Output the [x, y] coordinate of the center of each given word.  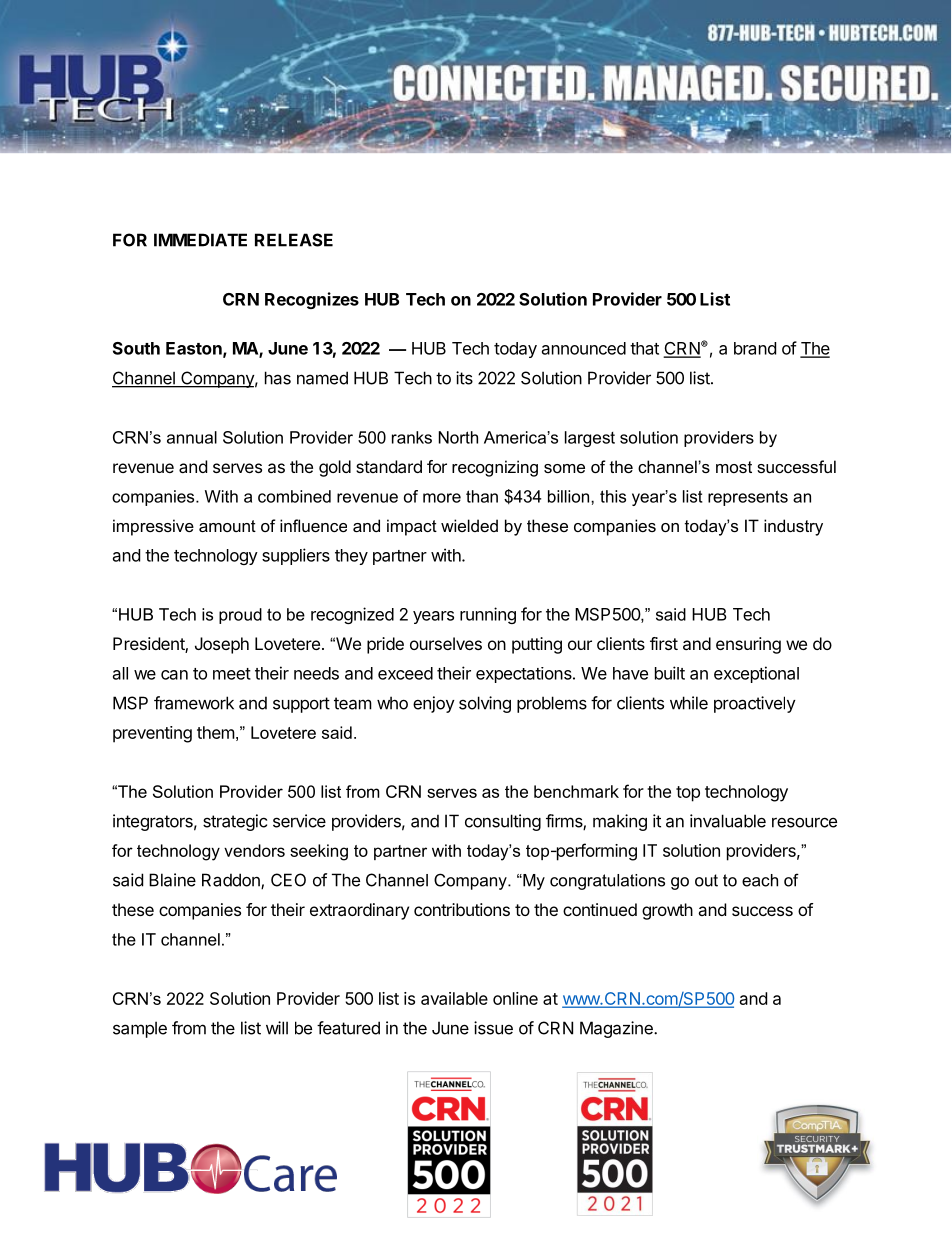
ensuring [748, 645]
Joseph [222, 645]
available [454, 998]
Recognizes [312, 300]
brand [755, 348]
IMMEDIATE [200, 240]
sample [140, 1029]
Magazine [617, 1029]
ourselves [446, 643]
